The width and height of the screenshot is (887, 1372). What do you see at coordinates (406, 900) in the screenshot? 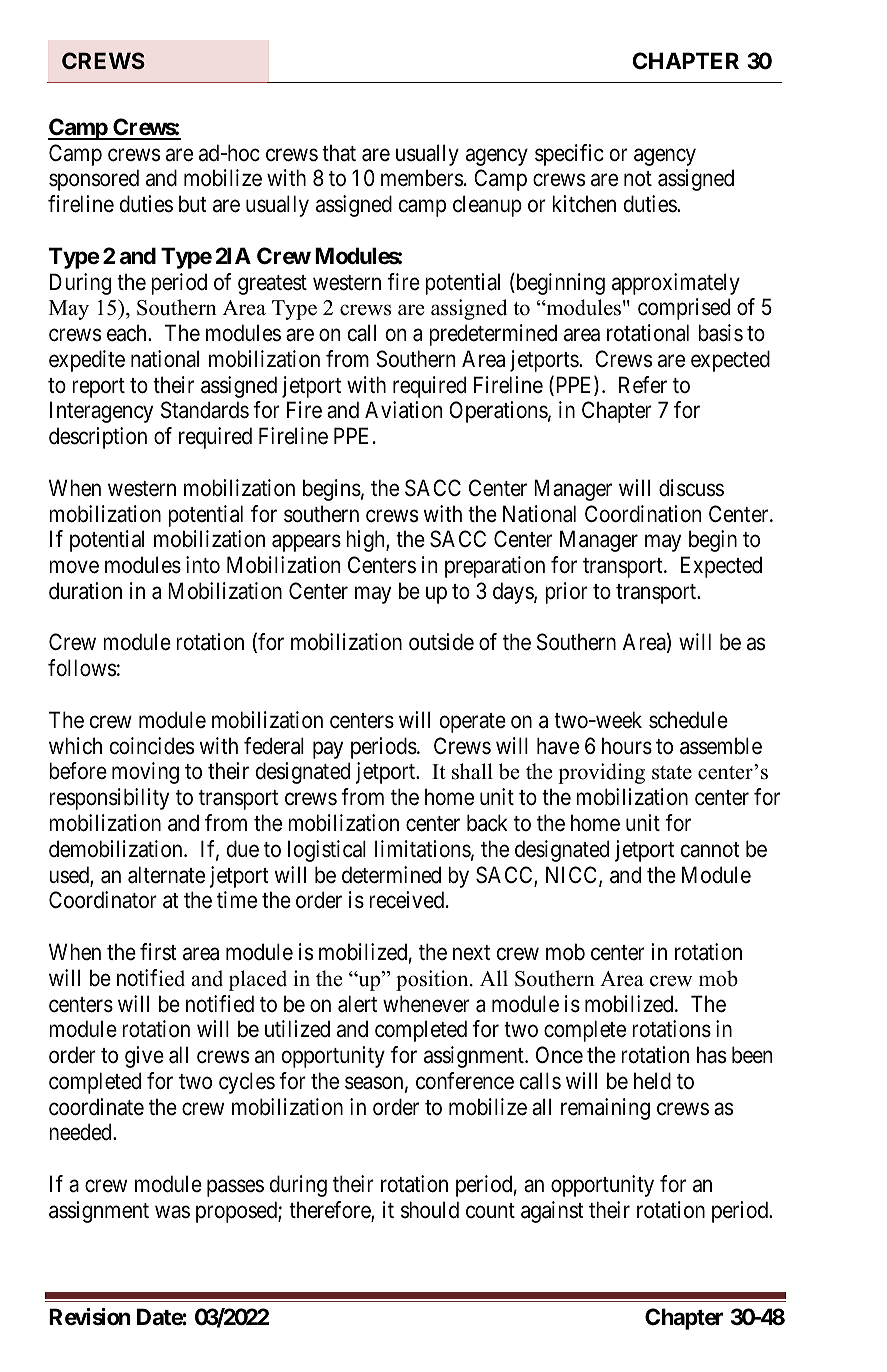
I see `received` at bounding box center [406, 900].
